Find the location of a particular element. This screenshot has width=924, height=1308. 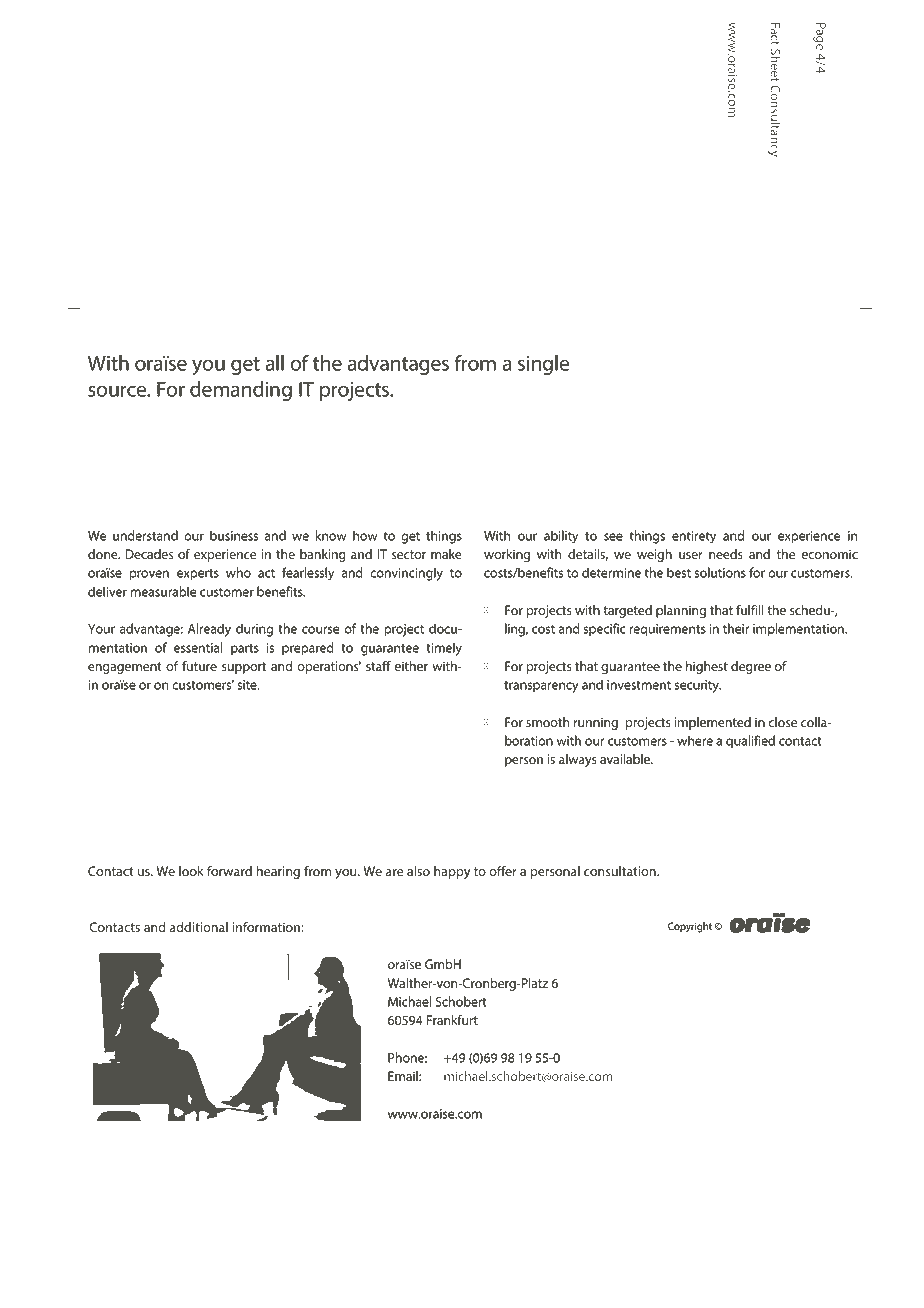

future is located at coordinates (199, 666).
